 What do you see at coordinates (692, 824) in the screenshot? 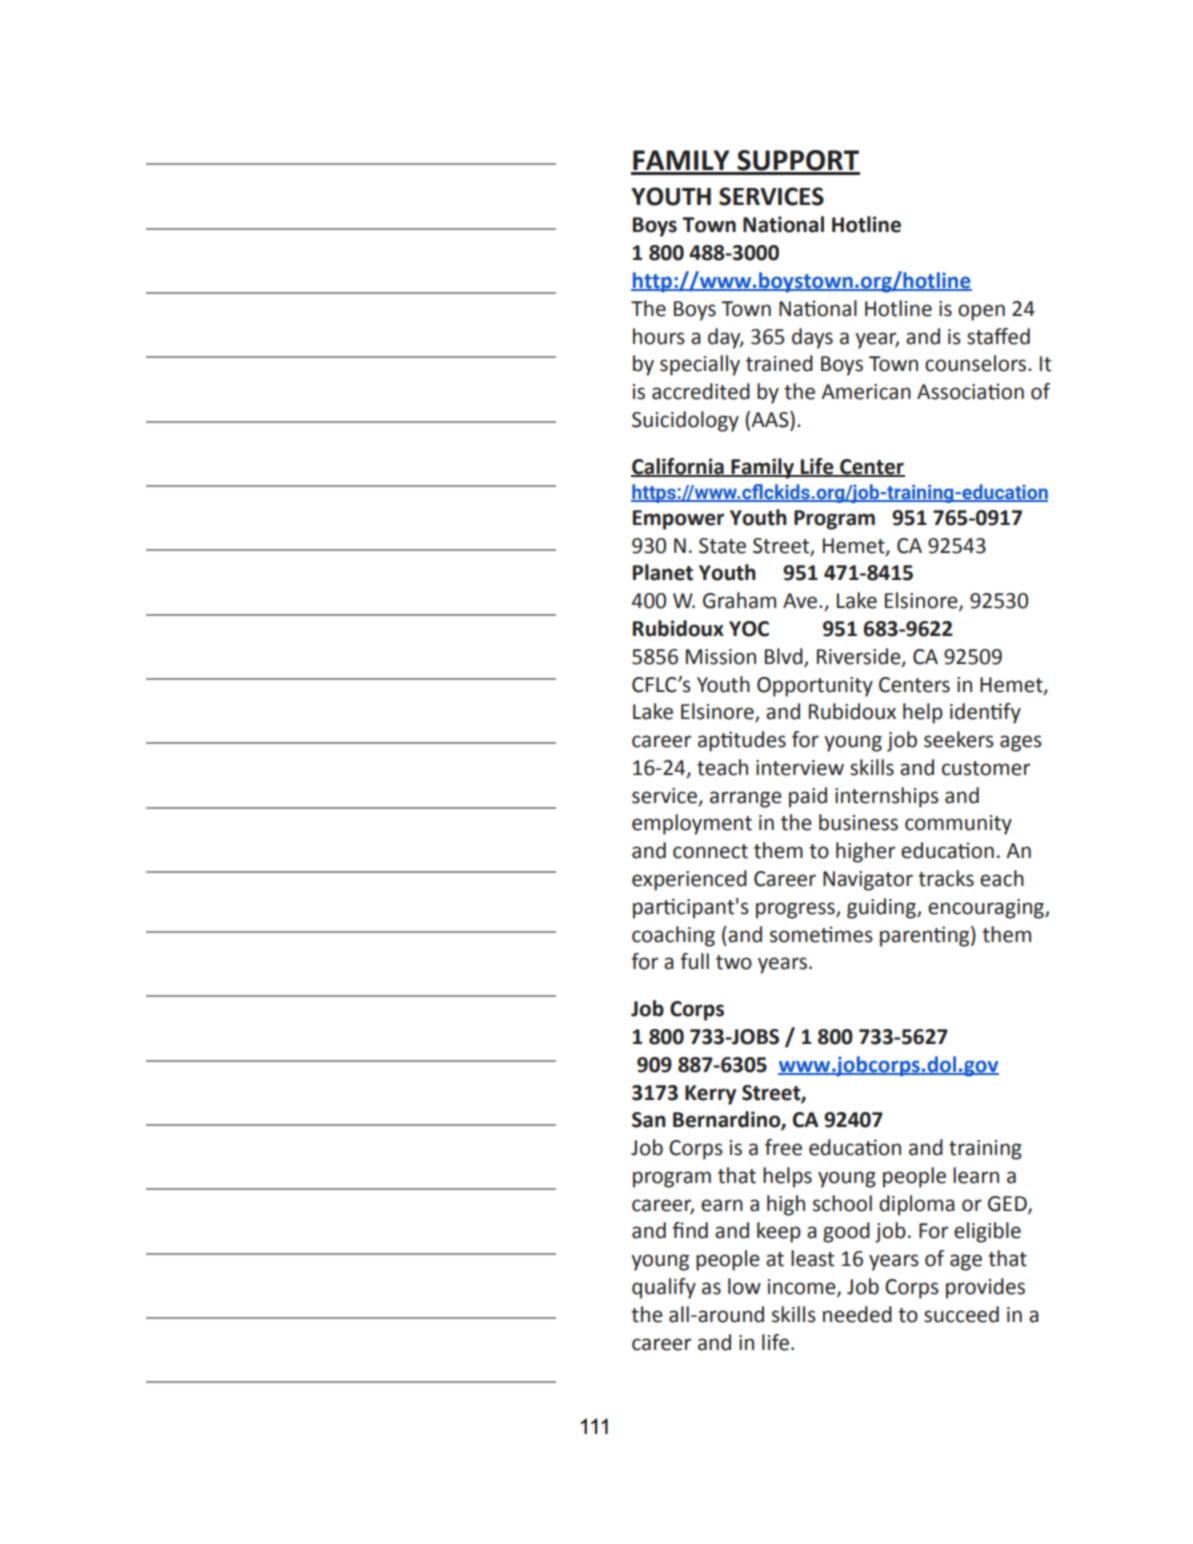
I see `employment` at bounding box center [692, 824].
